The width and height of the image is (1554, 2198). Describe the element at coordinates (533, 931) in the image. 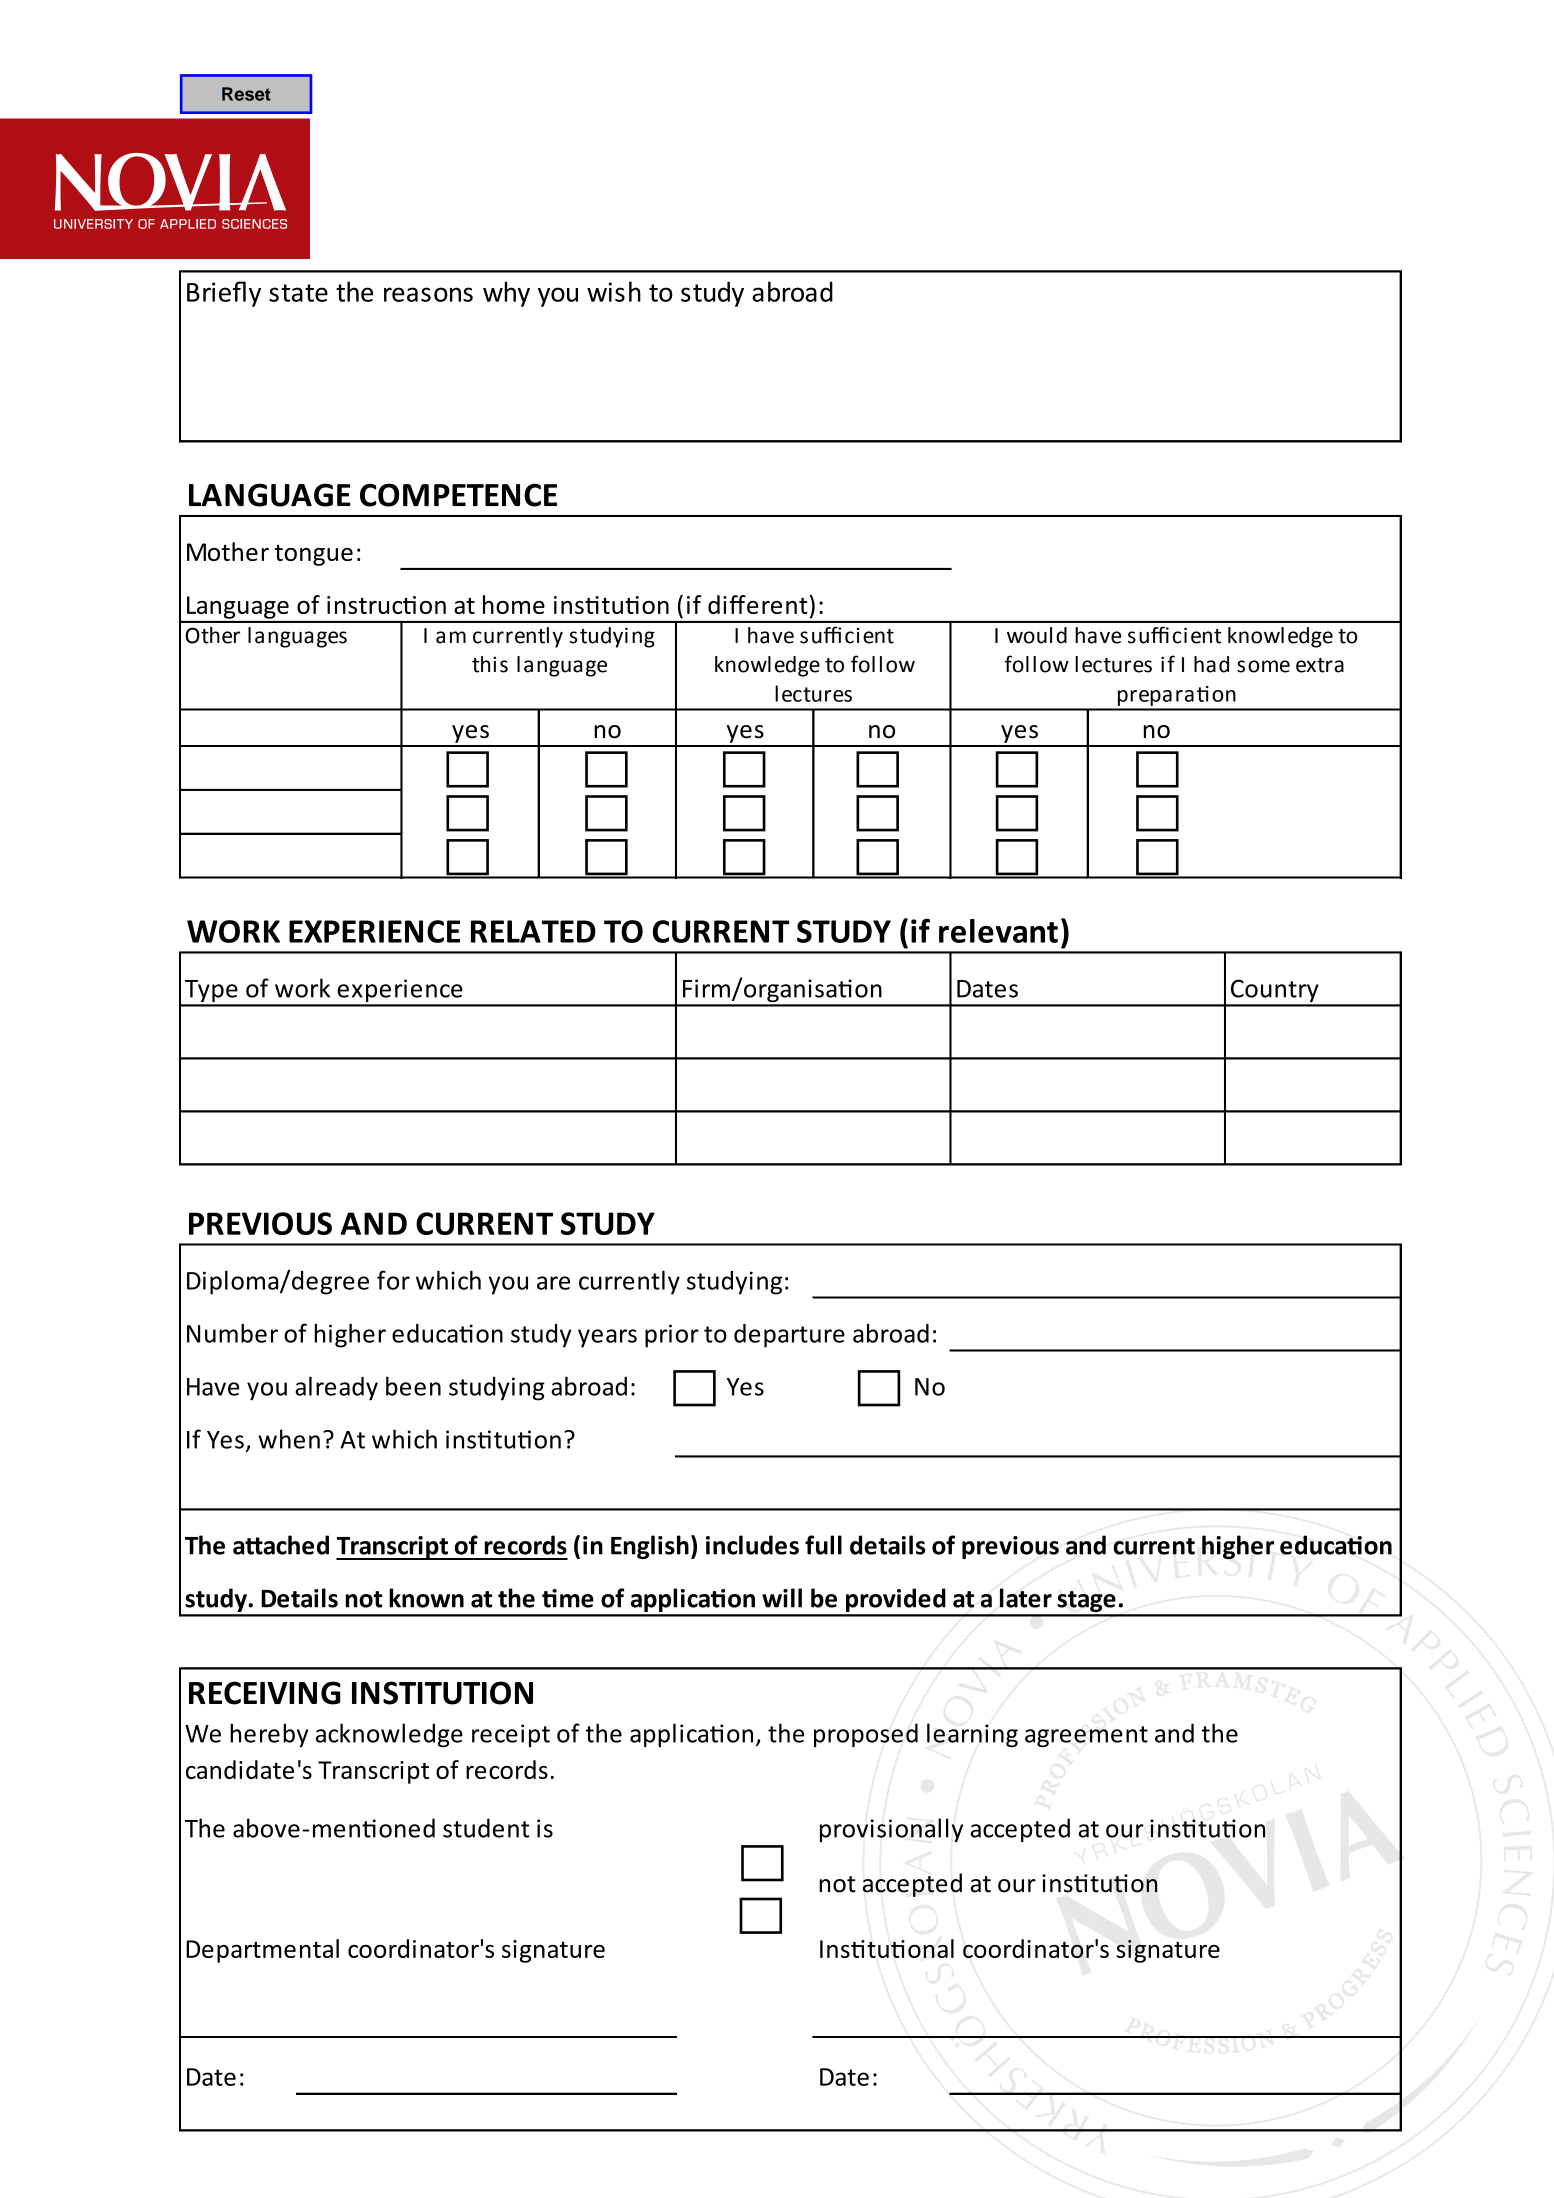

I see `RELATED` at that location.
